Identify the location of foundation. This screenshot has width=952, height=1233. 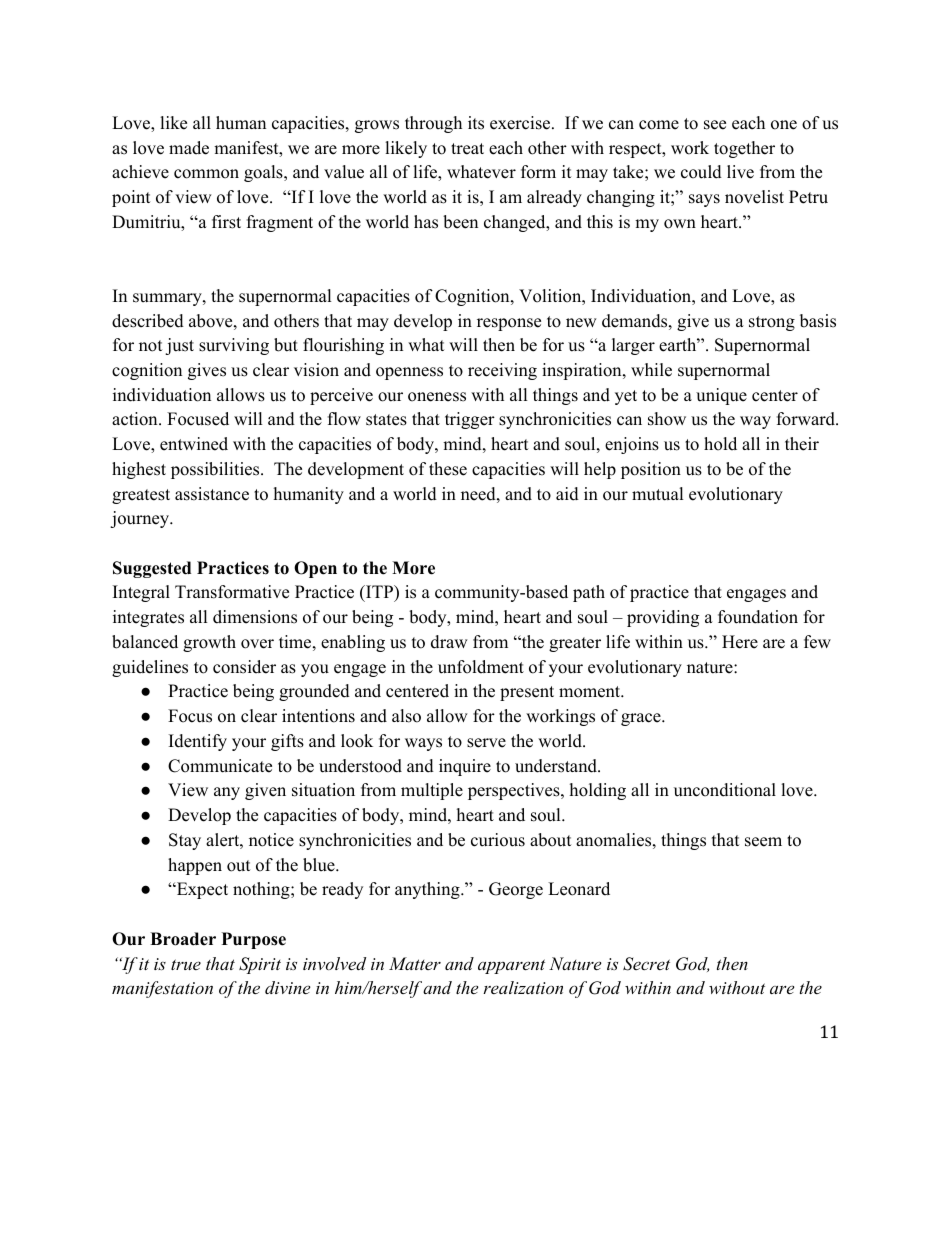
(758, 617).
